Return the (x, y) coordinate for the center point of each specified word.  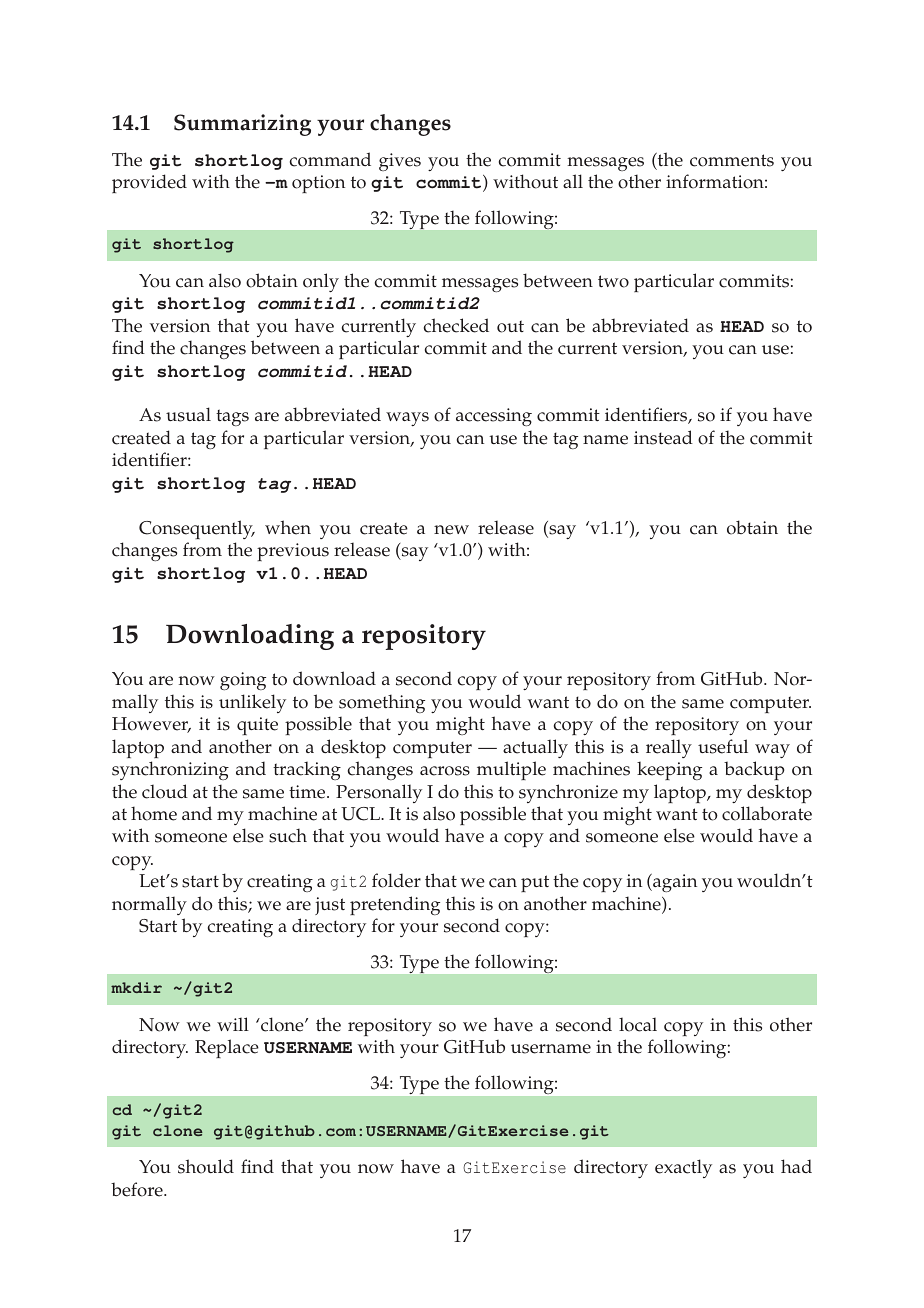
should (206, 1166)
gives (400, 162)
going (243, 681)
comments (732, 160)
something (382, 703)
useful (723, 746)
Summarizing (242, 125)
